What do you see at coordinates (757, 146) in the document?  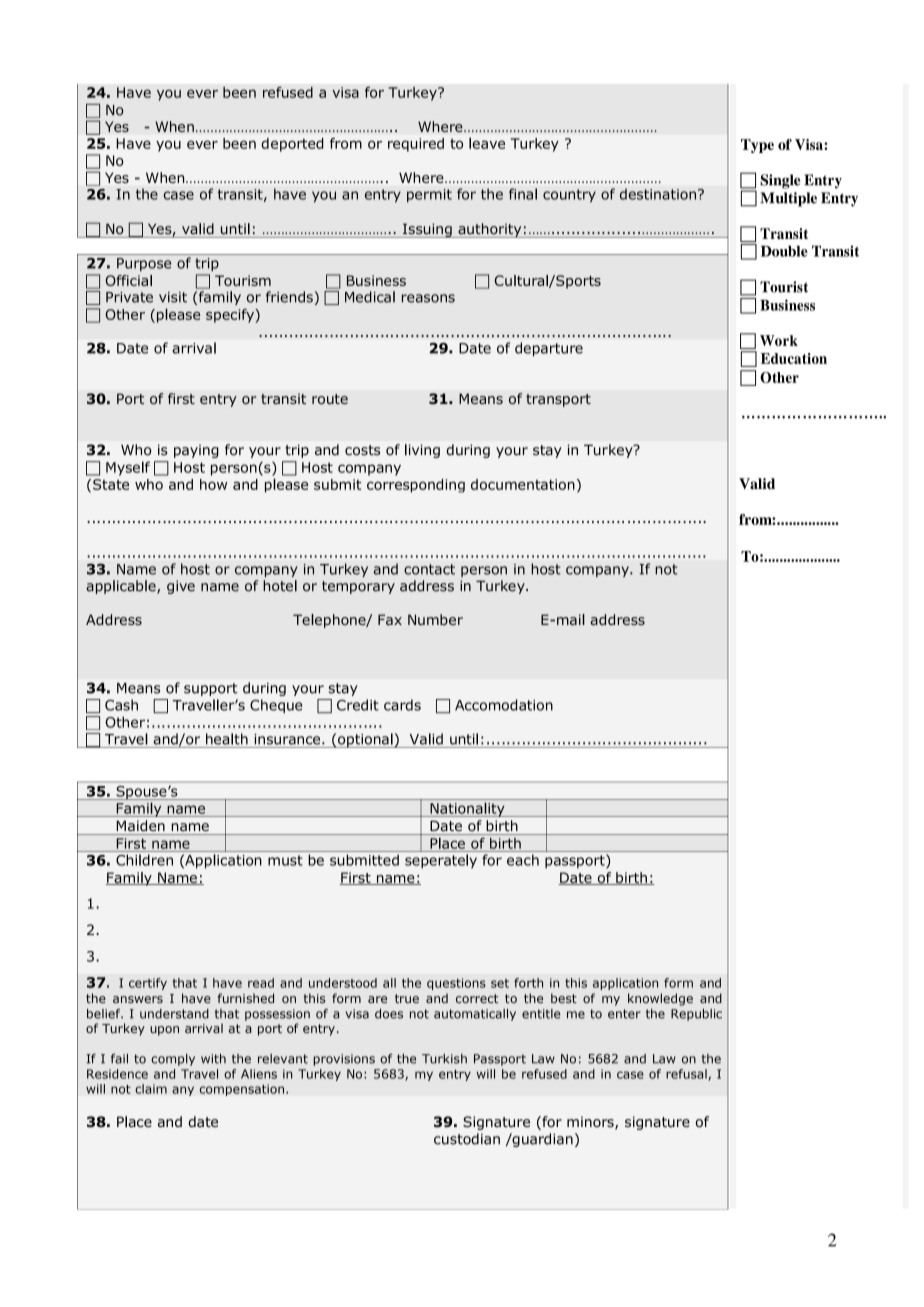 I see `Type` at bounding box center [757, 146].
